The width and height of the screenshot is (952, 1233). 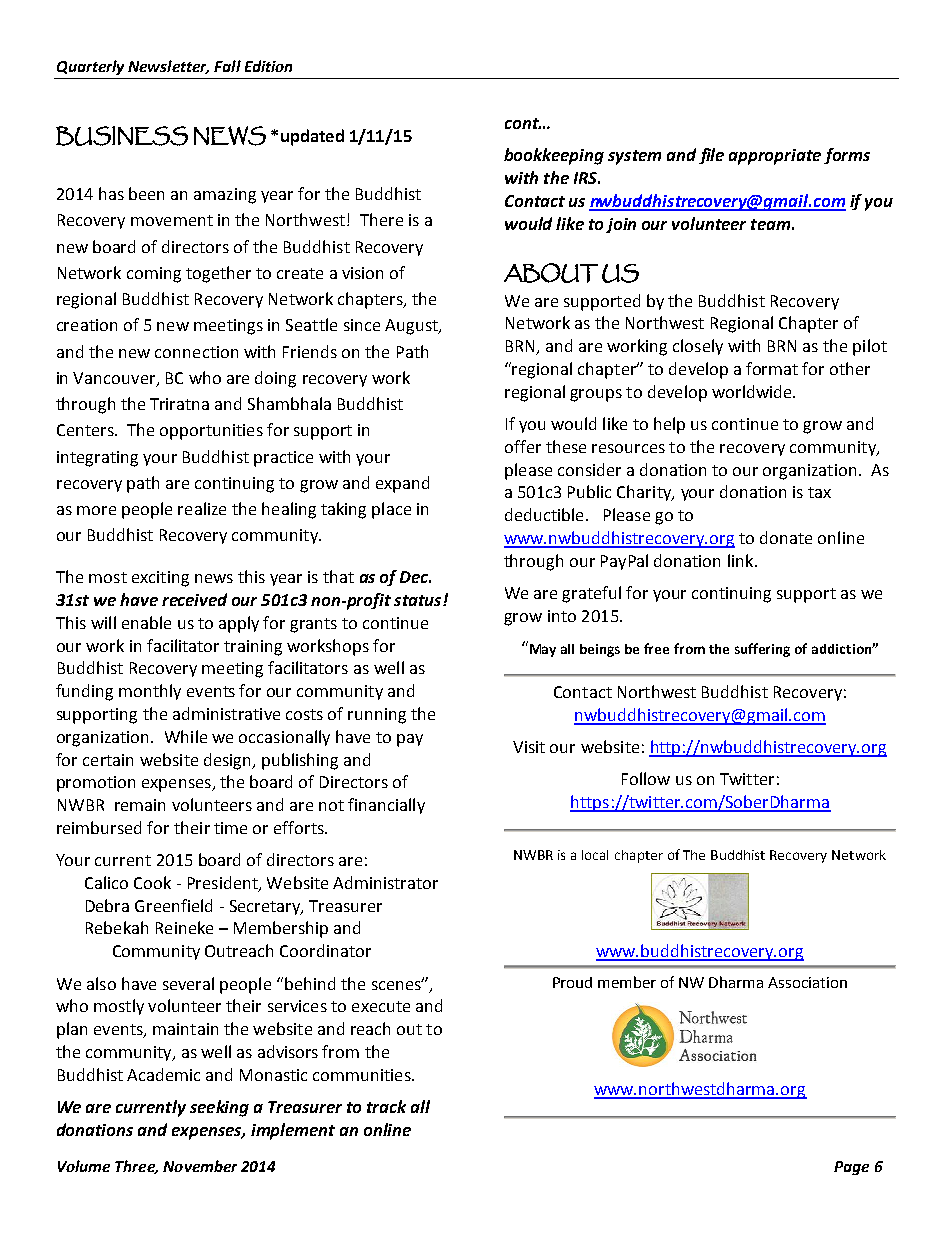 I want to click on Follow, so click(x=646, y=778).
